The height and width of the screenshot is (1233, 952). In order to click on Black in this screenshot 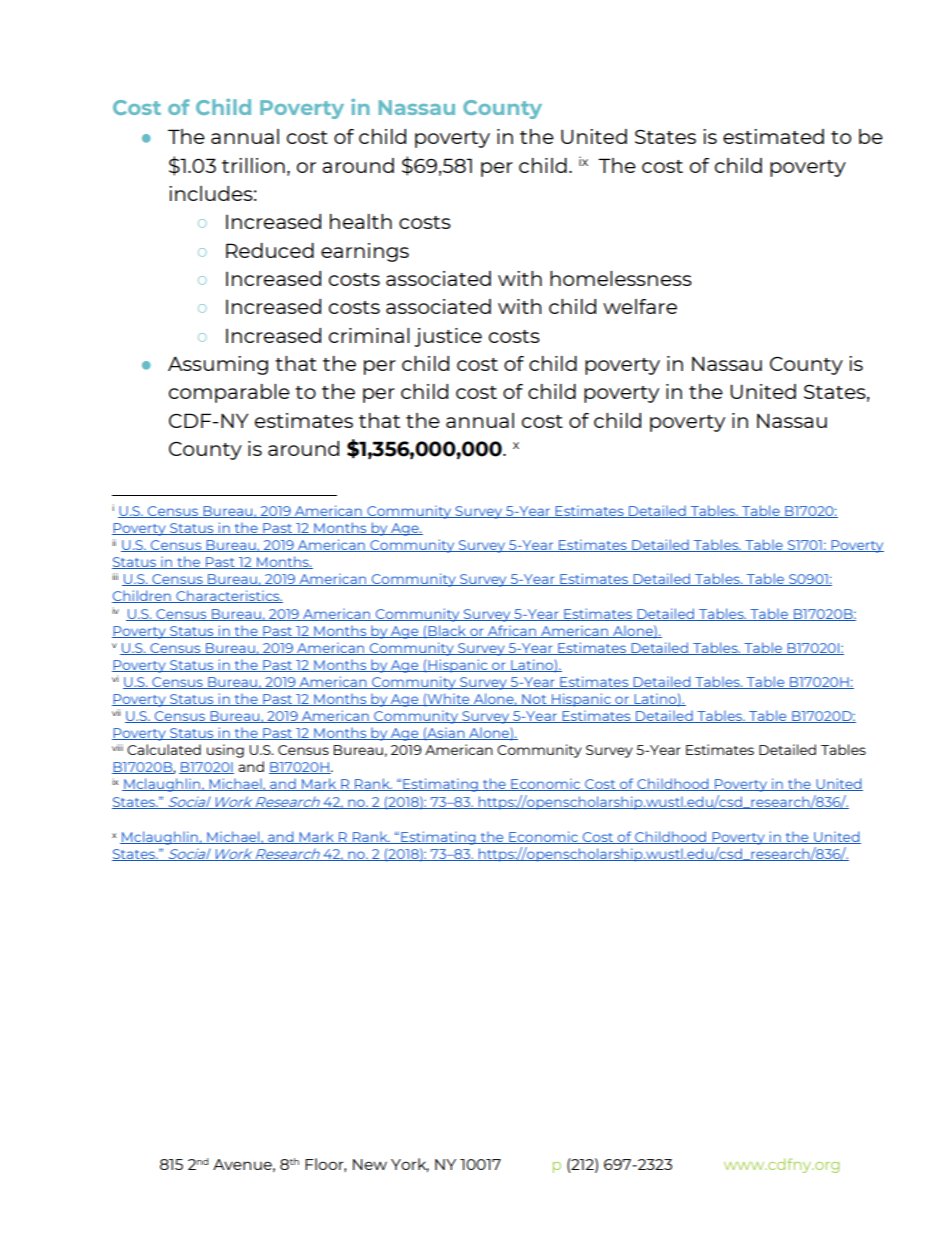, I will do `click(447, 631)`.
